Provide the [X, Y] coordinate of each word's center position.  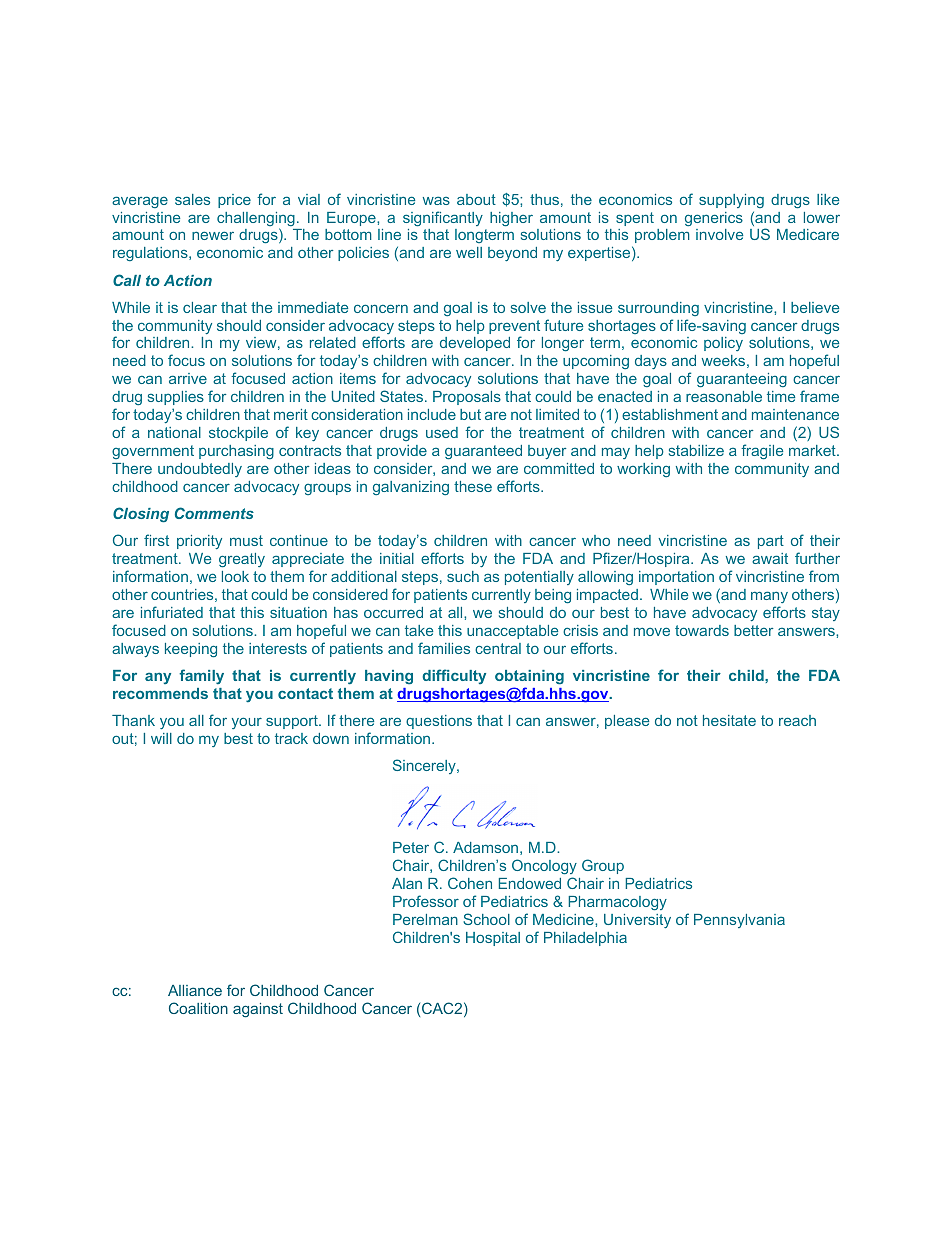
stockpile [238, 434]
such [463, 576]
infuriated [172, 612]
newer [213, 235]
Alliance [195, 990]
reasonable [724, 396]
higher [511, 219]
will [161, 738]
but [470, 414]
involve [719, 234]
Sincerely [425, 766]
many [769, 597]
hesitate [729, 720]
